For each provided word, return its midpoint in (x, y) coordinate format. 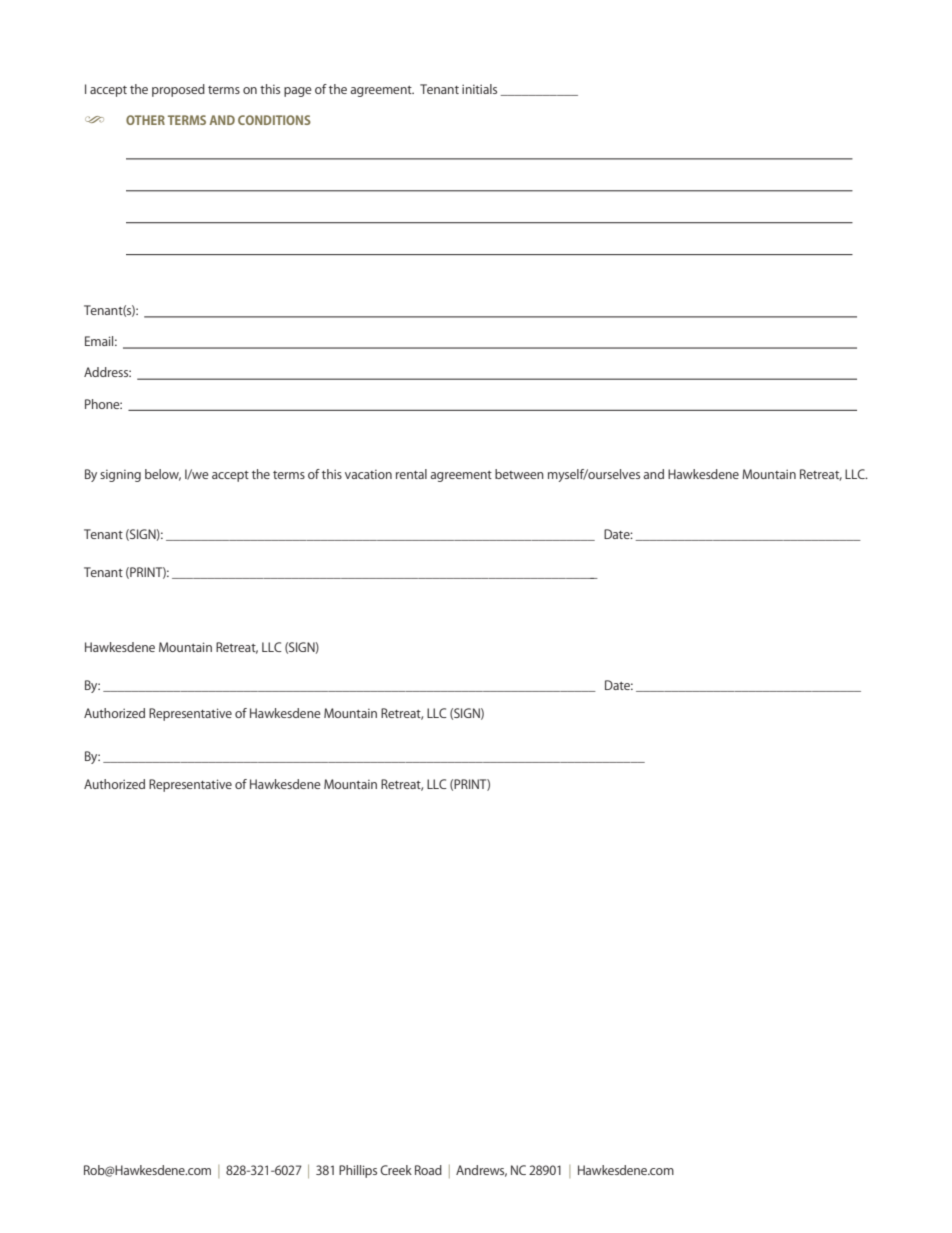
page (298, 92)
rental (411, 474)
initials (479, 89)
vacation (368, 474)
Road (428, 1170)
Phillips (358, 1171)
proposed (178, 90)
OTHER (145, 120)
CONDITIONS (274, 120)
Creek (396, 1170)
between (519, 474)
